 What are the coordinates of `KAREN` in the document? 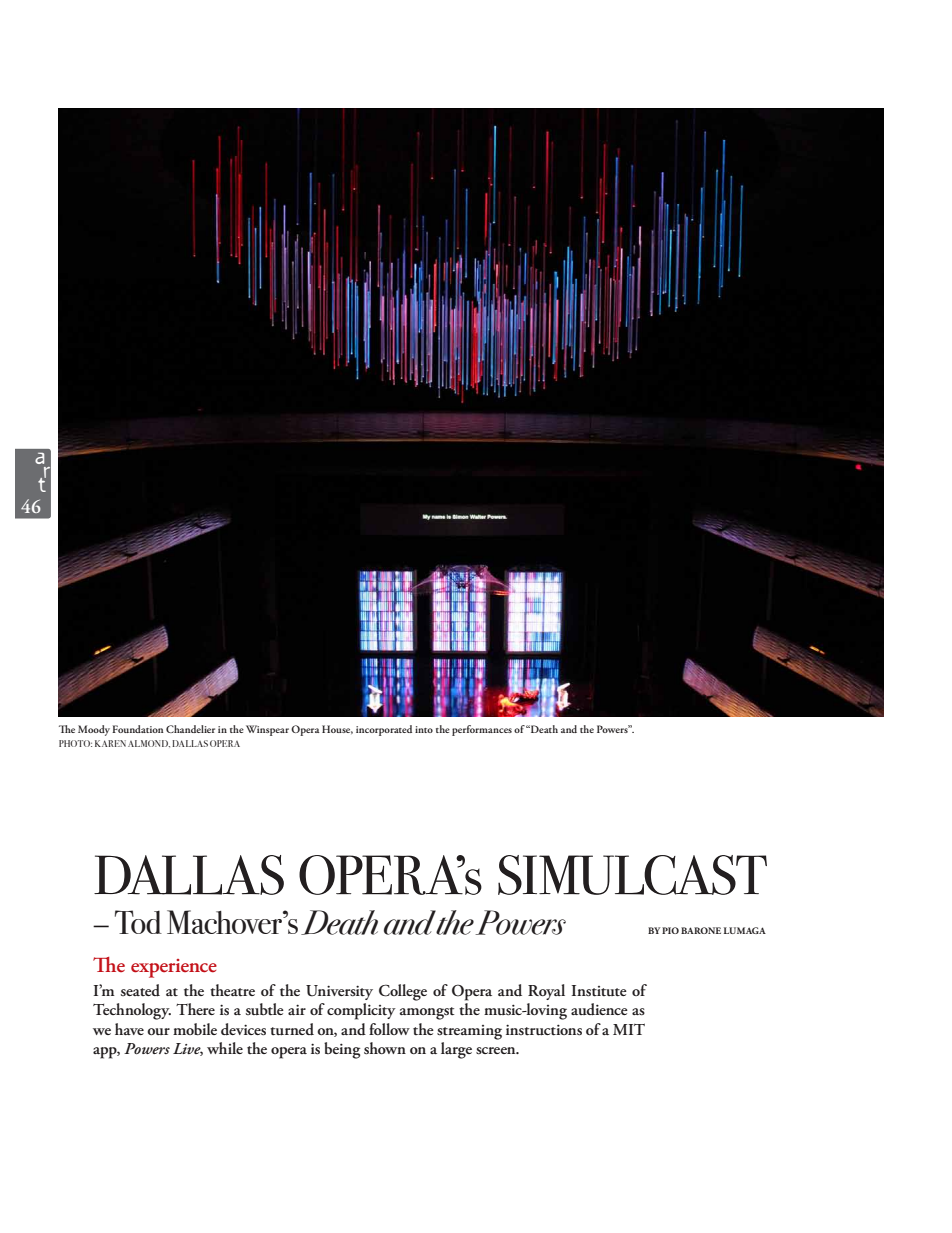 It's located at (110, 743).
